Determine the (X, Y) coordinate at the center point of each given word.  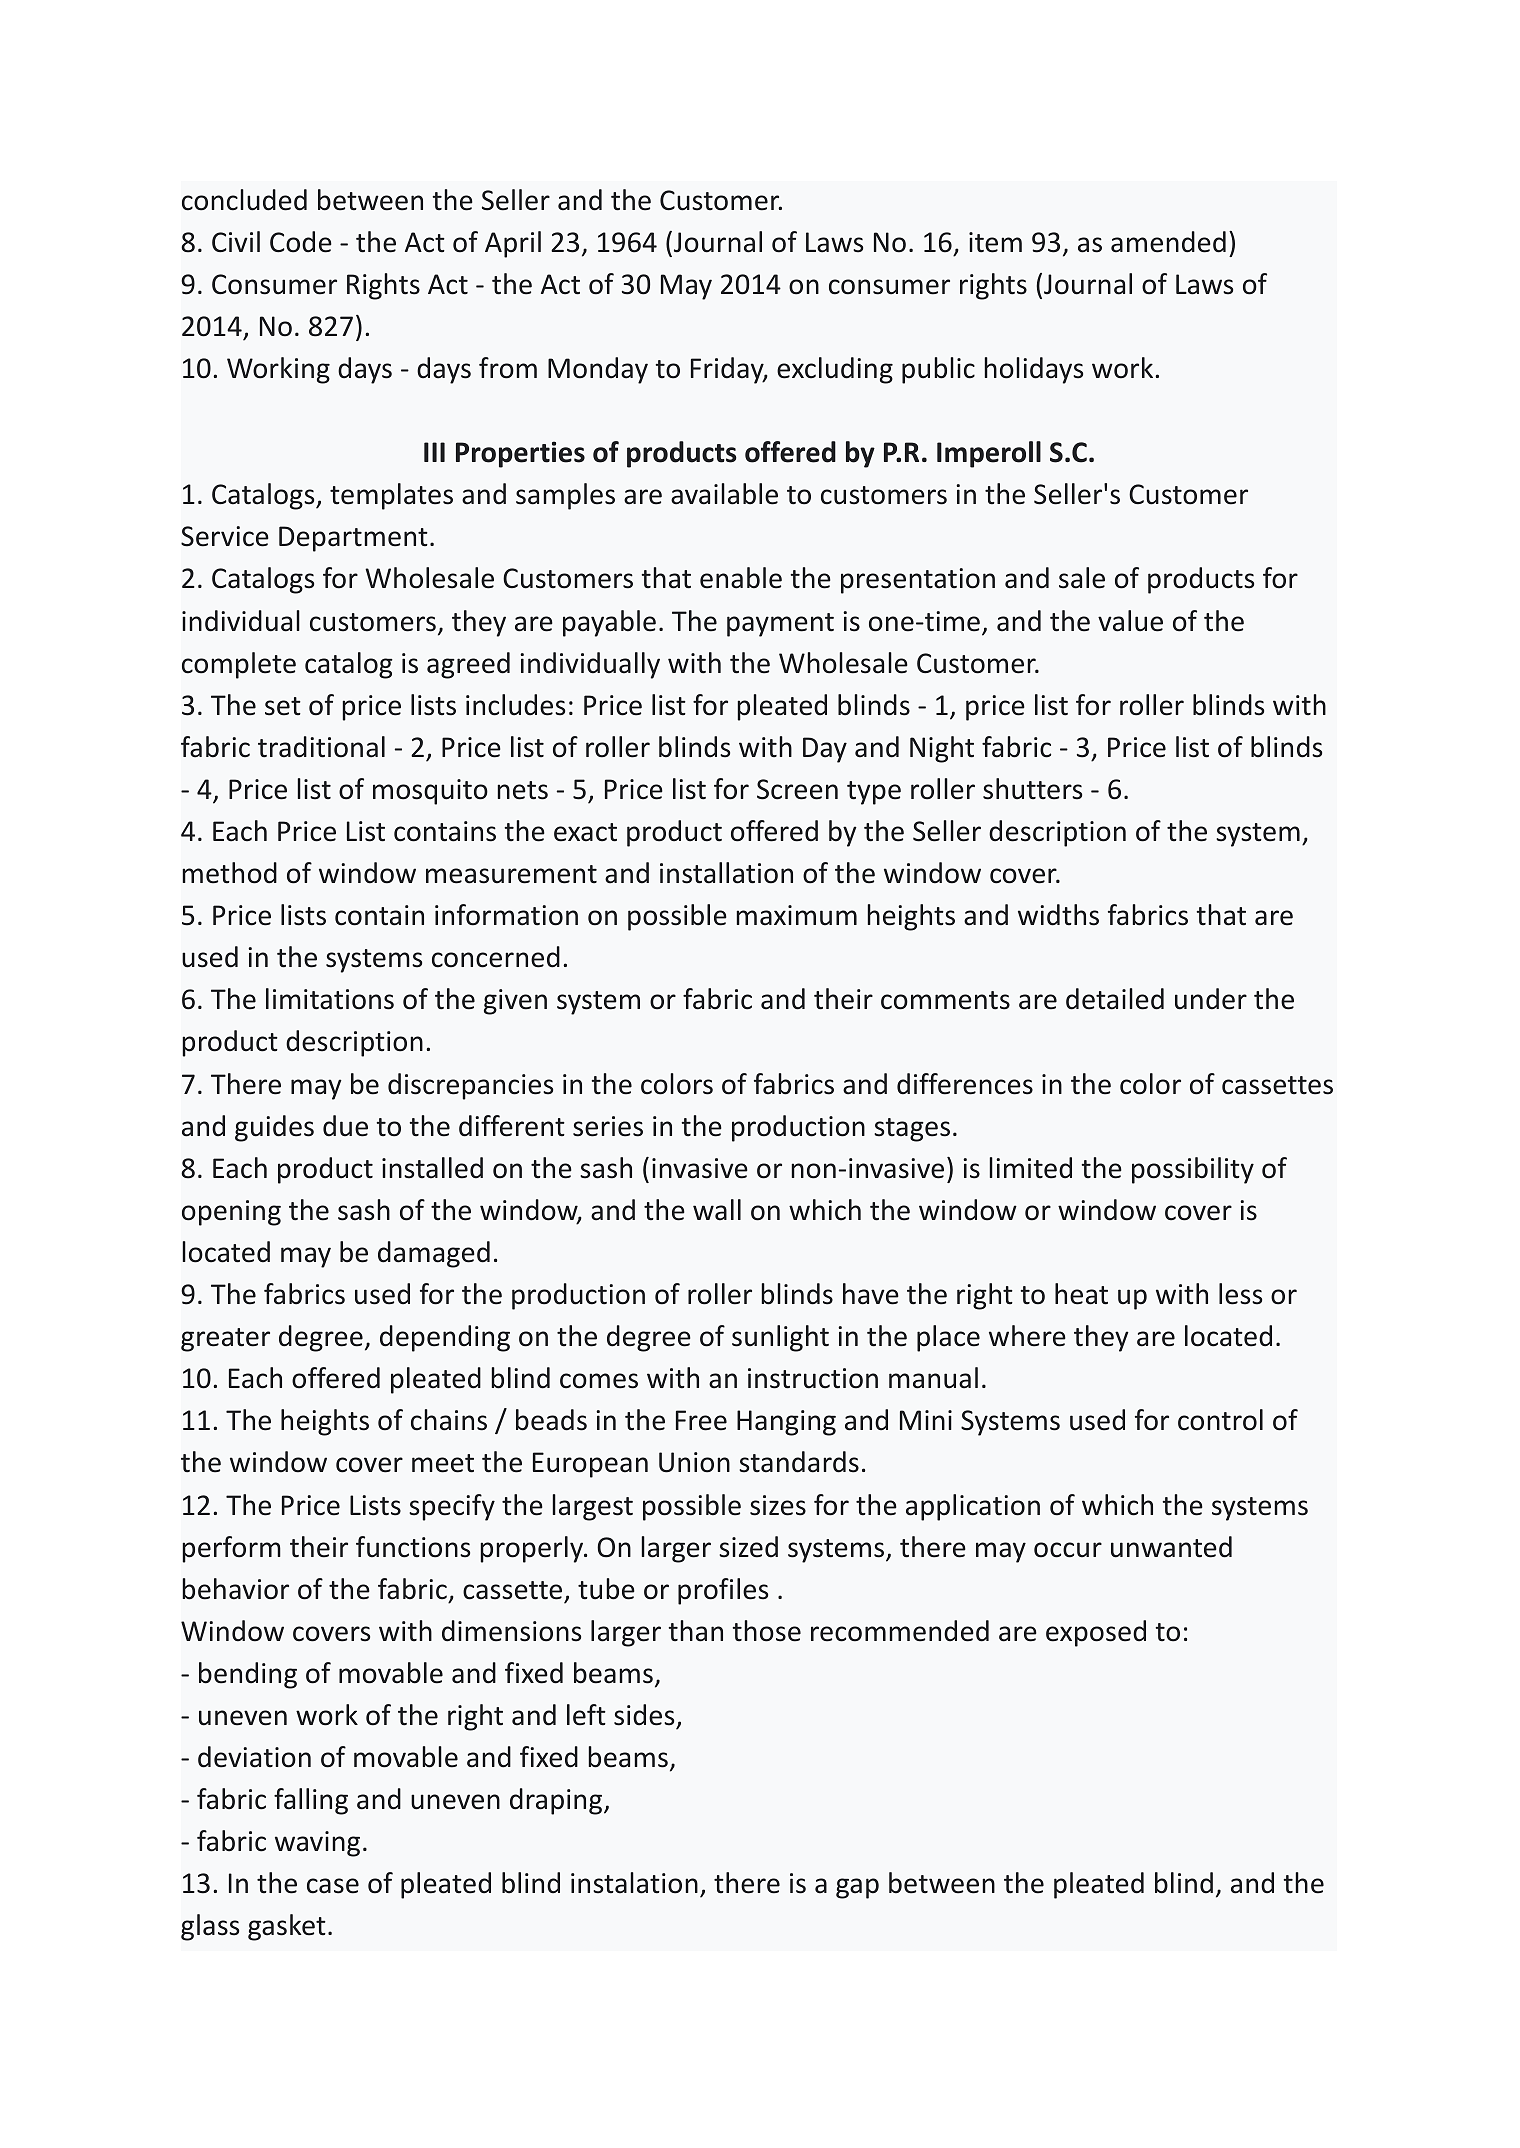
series (608, 1126)
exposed (1096, 1633)
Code (301, 242)
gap (857, 1888)
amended (1168, 242)
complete (239, 665)
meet (443, 1463)
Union (694, 1462)
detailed (1115, 999)
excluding (835, 370)
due (345, 1126)
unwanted (1171, 1547)
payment (780, 625)
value (1130, 621)
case (333, 1886)
